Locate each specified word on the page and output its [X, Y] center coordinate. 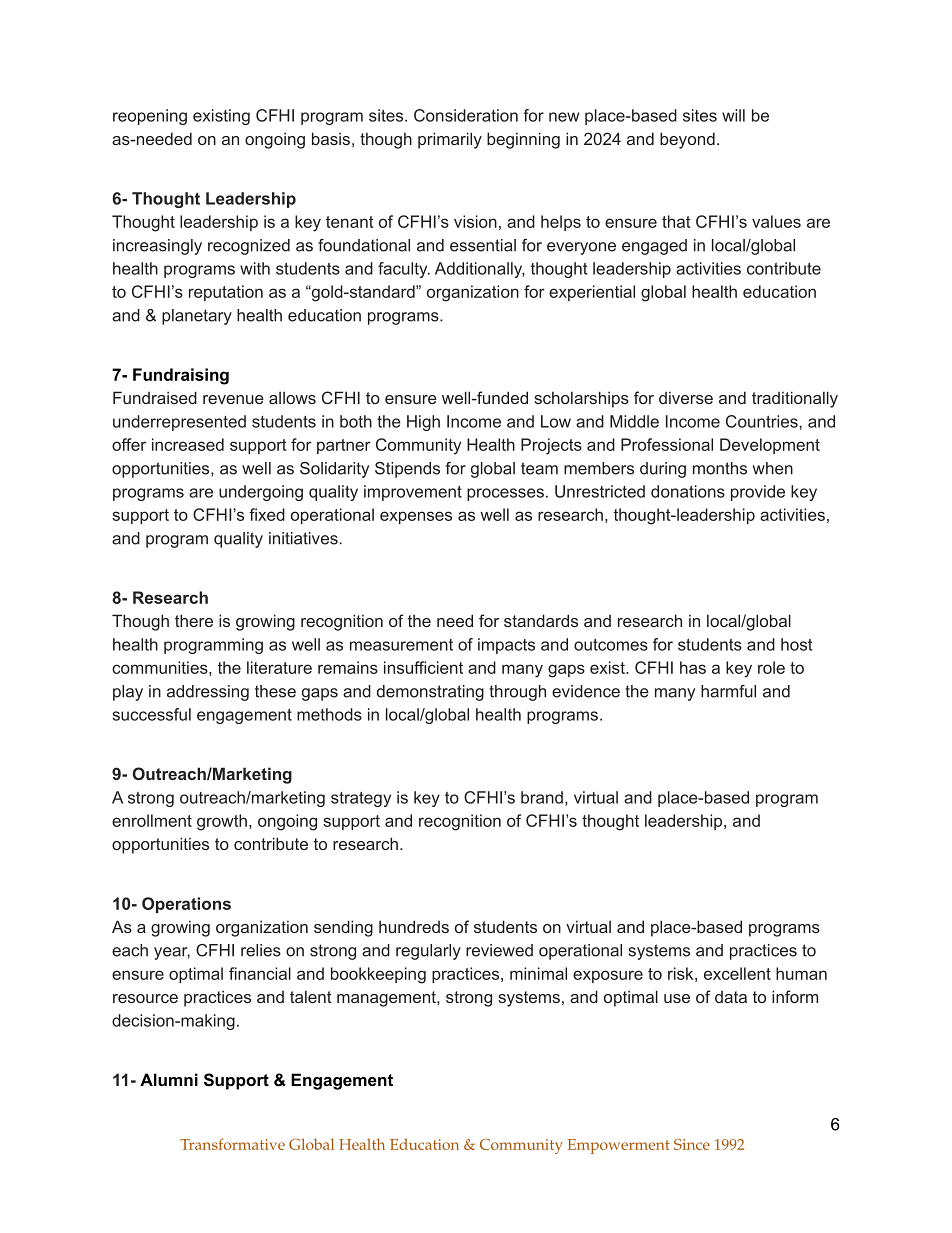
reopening [150, 117]
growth [222, 822]
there [194, 620]
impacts [506, 646]
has [693, 667]
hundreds [414, 926]
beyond [687, 140]
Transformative [232, 1144]
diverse [686, 397]
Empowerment [618, 1146]
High [423, 423]
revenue [233, 399]
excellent [737, 973]
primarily [450, 140]
